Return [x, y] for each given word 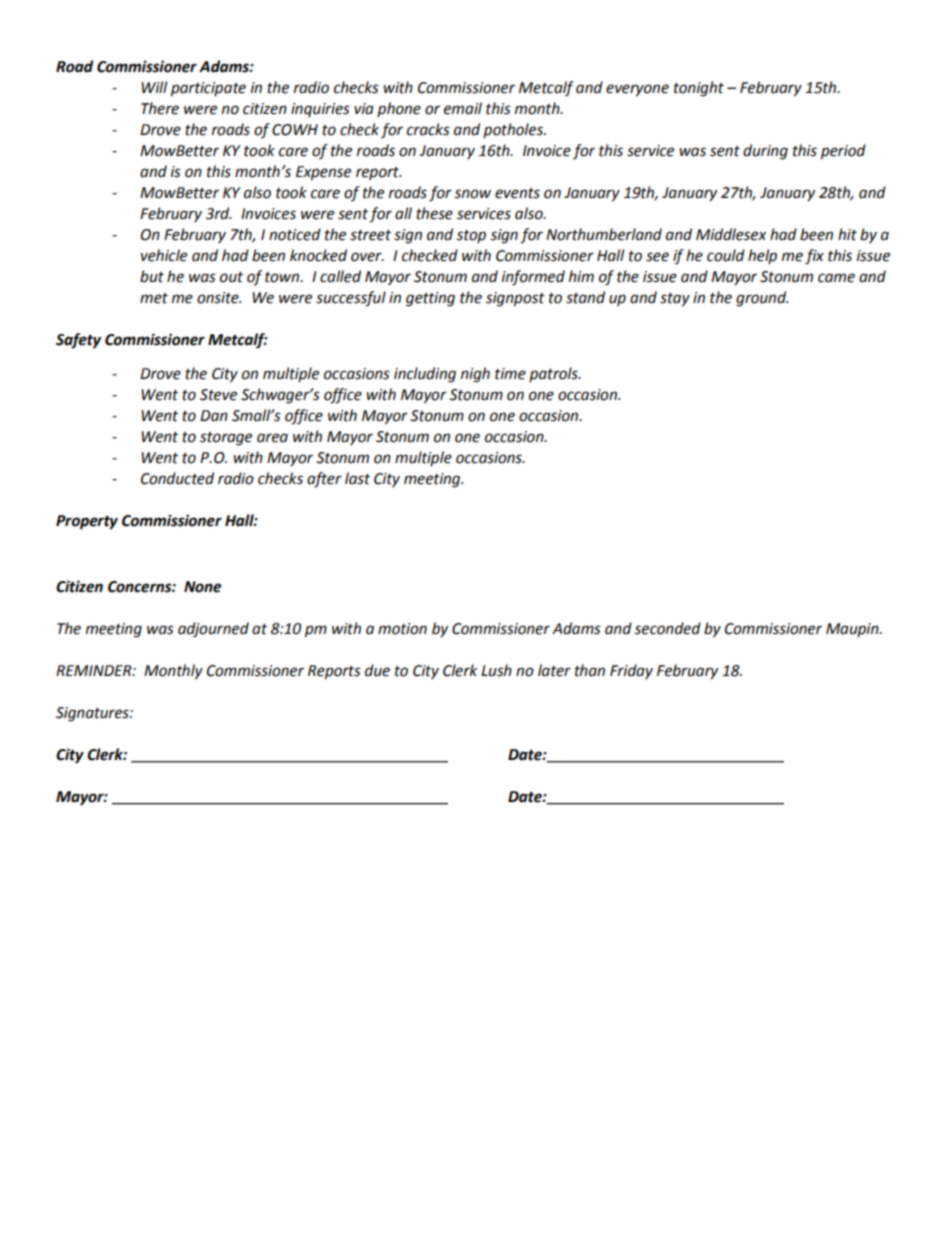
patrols [554, 374]
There [160, 108]
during [765, 152]
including [425, 375]
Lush [496, 670]
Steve [218, 395]
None [202, 587]
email [463, 108]
